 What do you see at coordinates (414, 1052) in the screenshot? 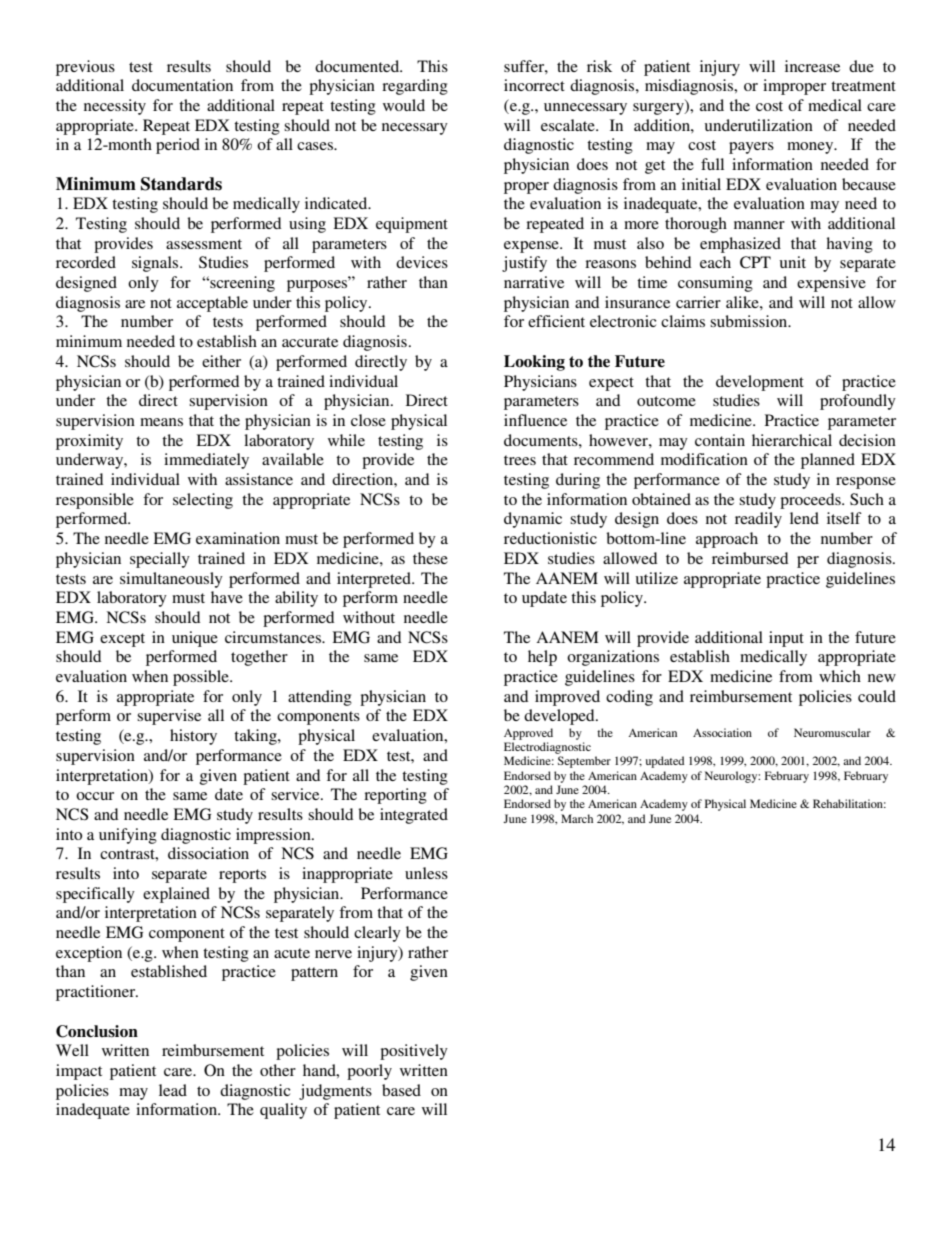
I see `positively` at bounding box center [414, 1052].
